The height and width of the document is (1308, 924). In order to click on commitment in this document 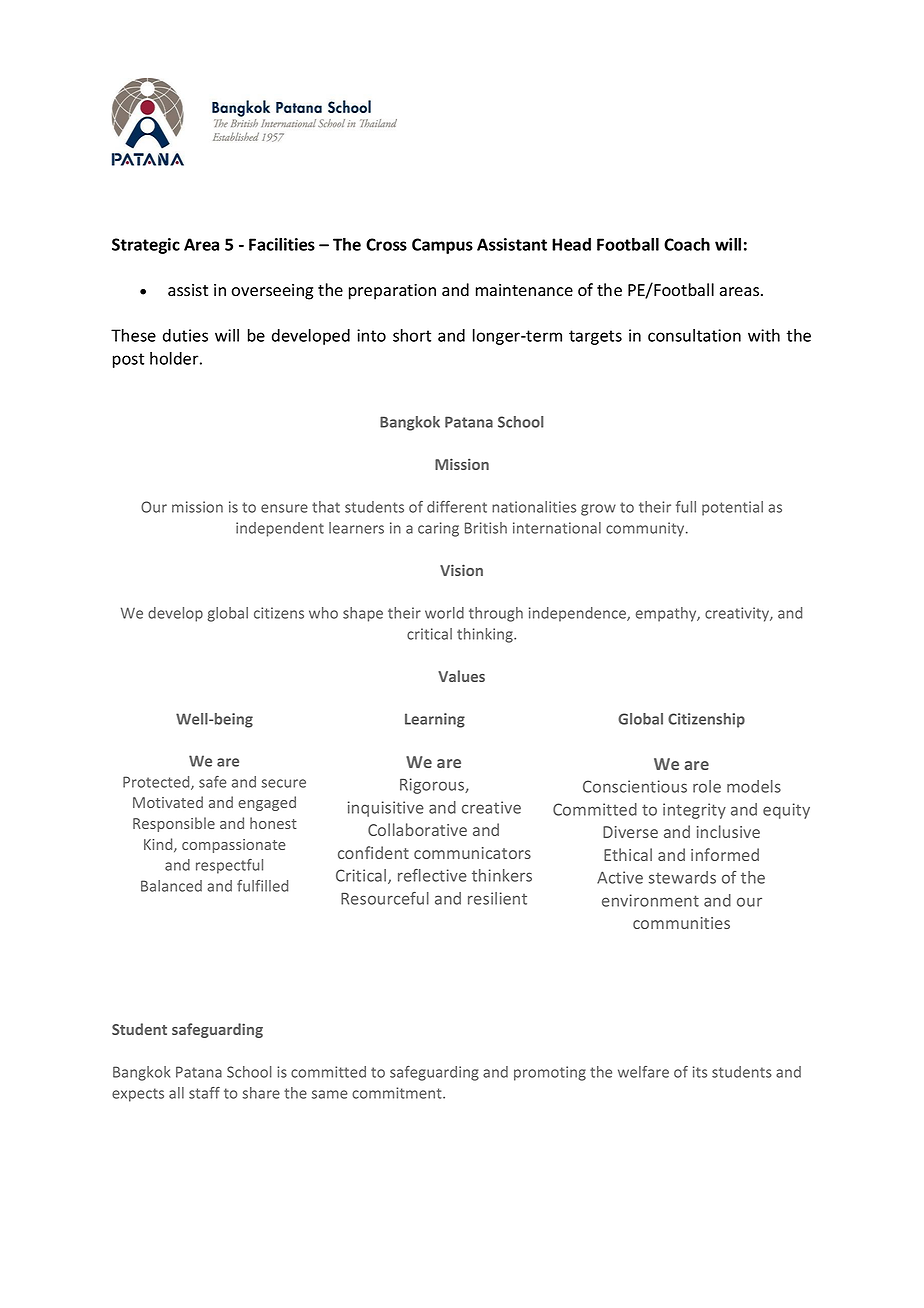, I will do `click(398, 1093)`.
